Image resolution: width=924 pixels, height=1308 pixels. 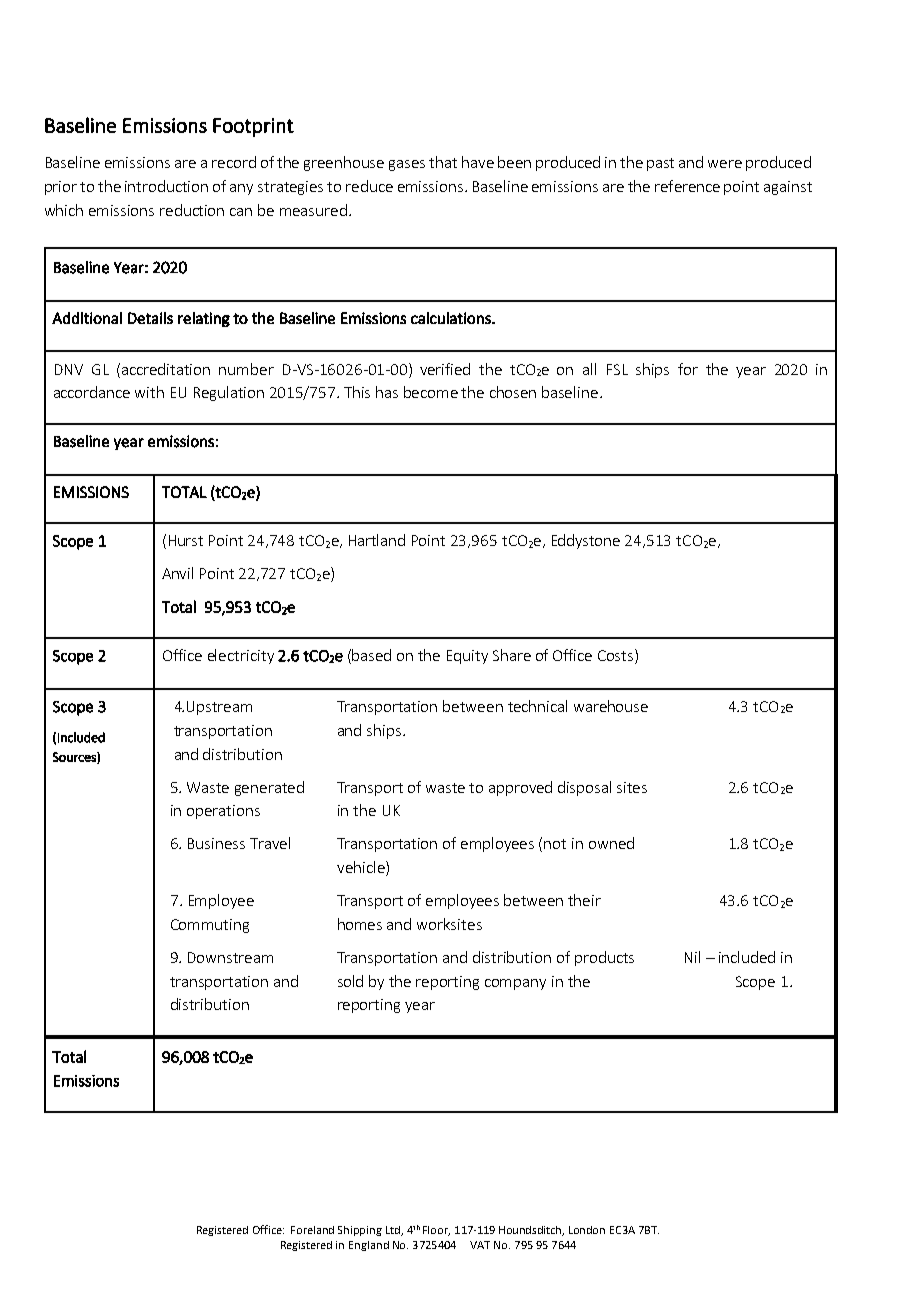 I want to click on Shipping, so click(x=360, y=1231).
